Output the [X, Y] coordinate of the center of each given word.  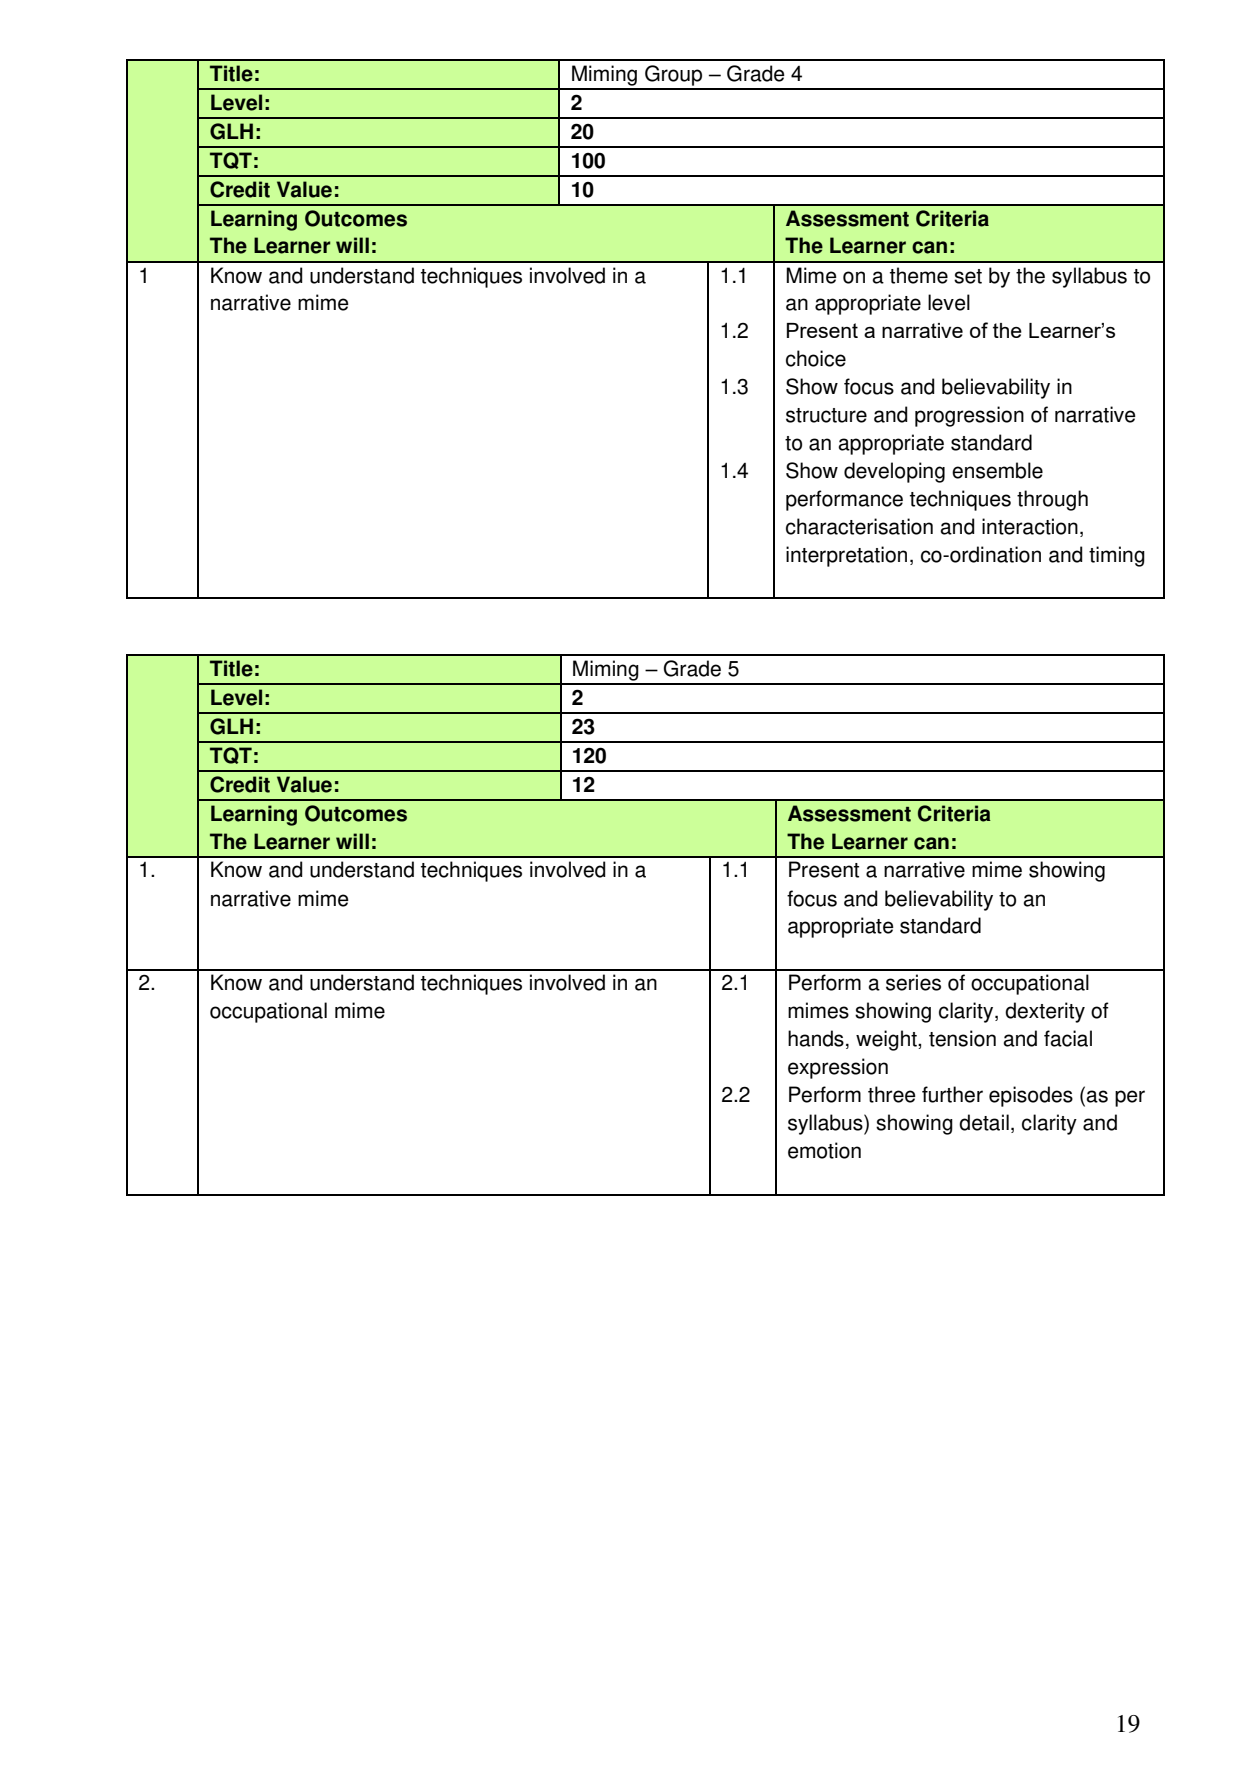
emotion [824, 1150]
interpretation [846, 556]
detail [984, 1122]
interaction [1030, 526]
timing [1117, 556]
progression [969, 416]
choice [816, 358]
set [968, 276]
